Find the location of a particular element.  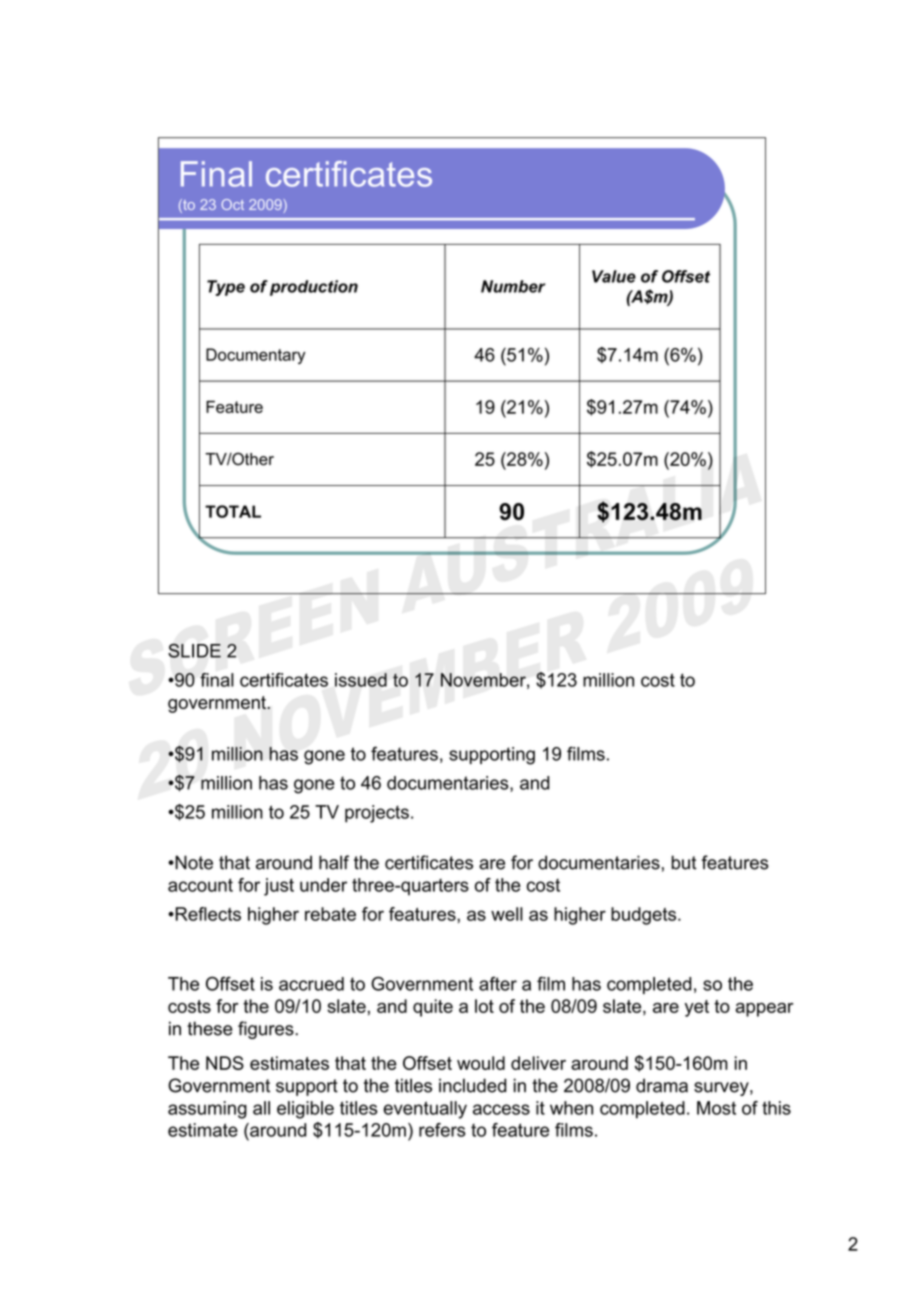

Oct is located at coordinates (232, 204).
